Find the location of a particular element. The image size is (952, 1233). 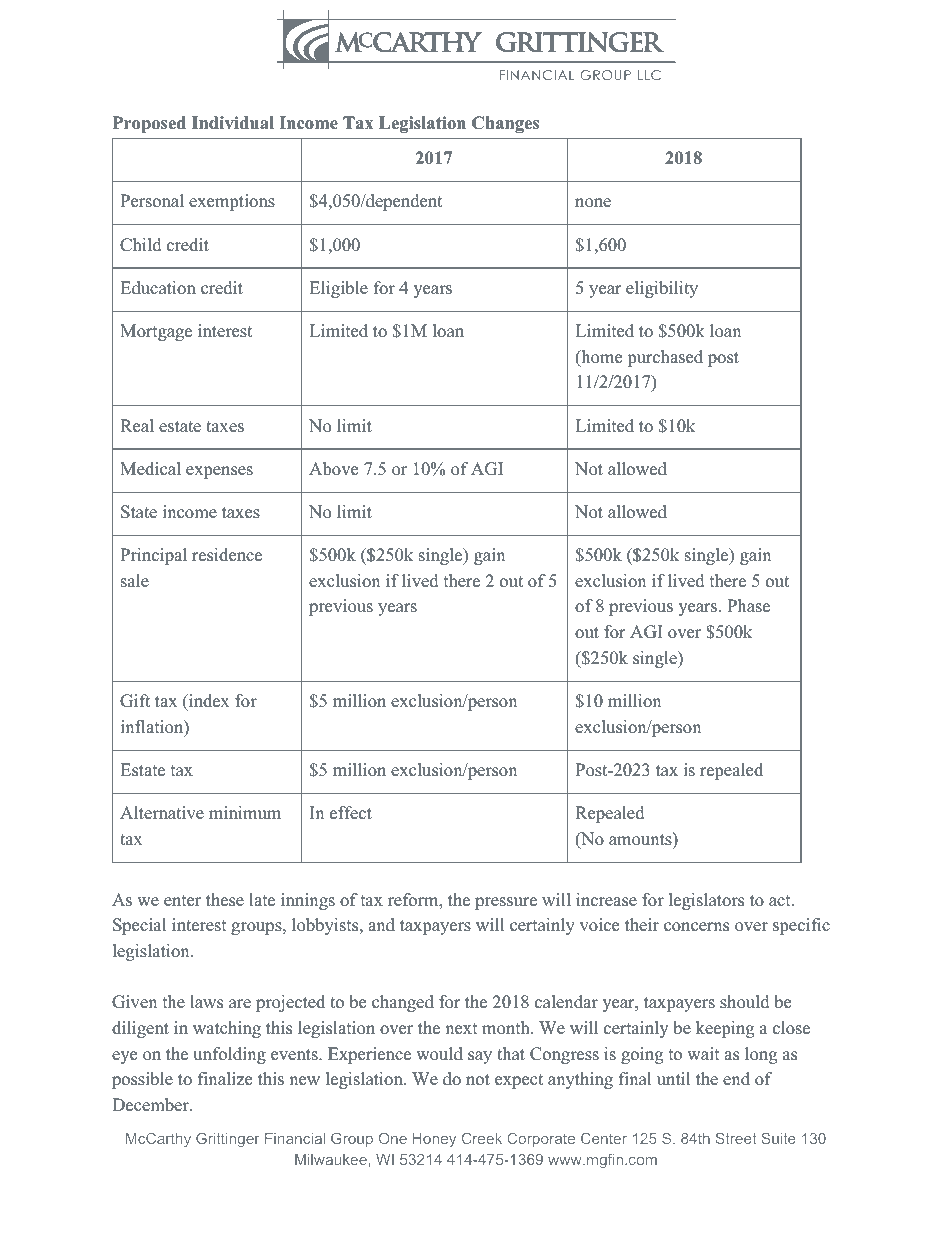

Street is located at coordinates (736, 1138).
